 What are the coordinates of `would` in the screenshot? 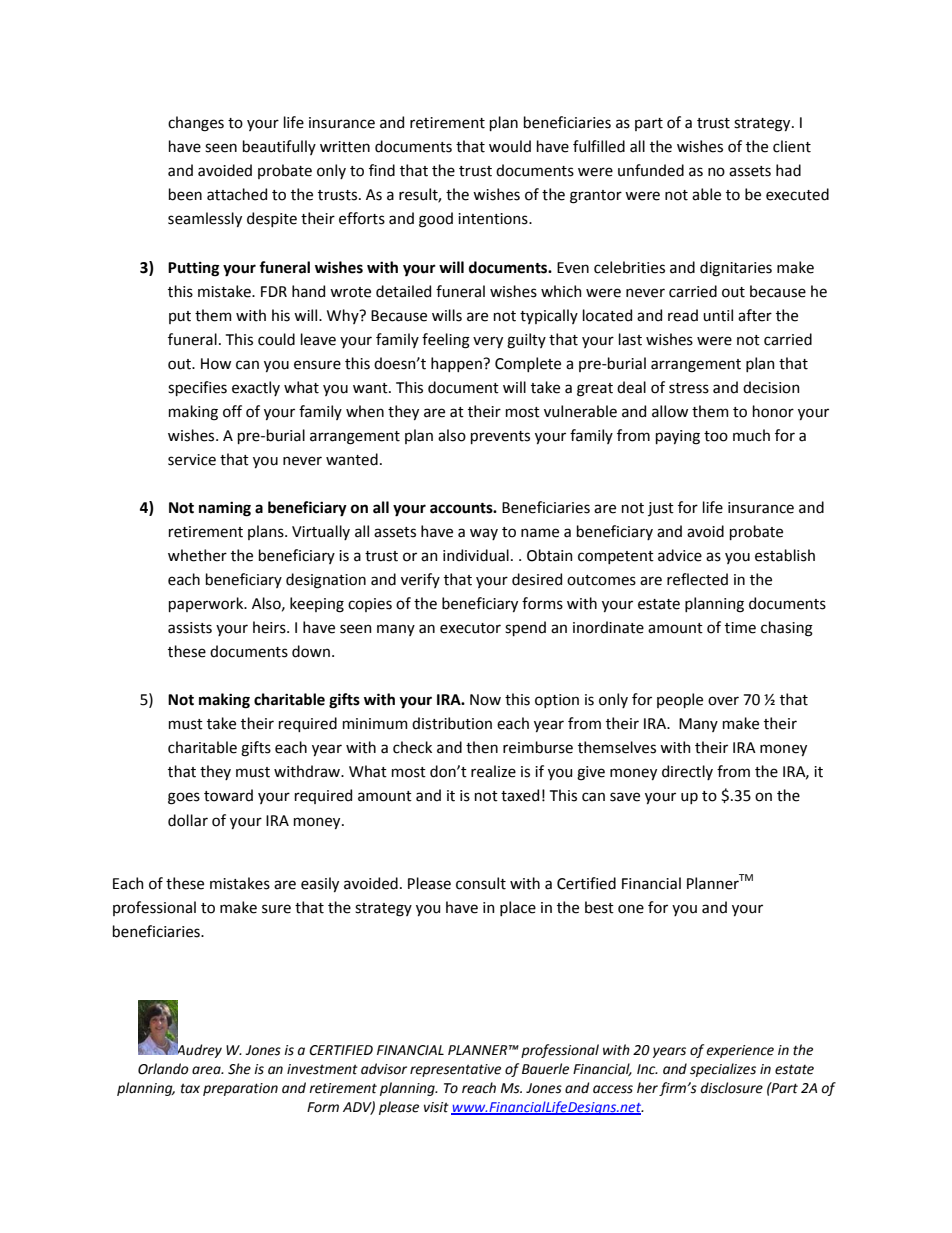 It's located at (510, 146).
